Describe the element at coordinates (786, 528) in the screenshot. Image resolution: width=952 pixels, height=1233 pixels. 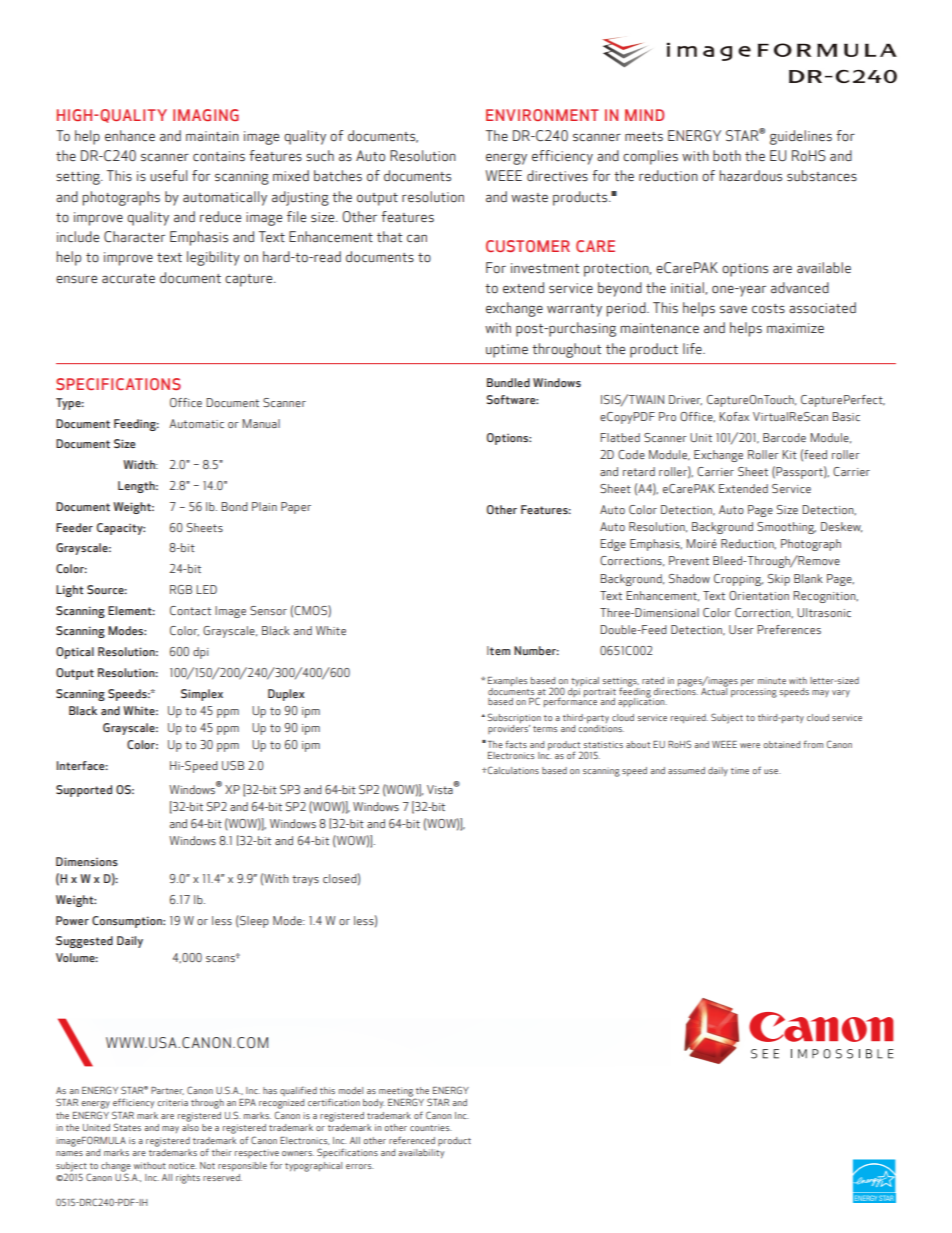
I see `Smoothing` at that location.
